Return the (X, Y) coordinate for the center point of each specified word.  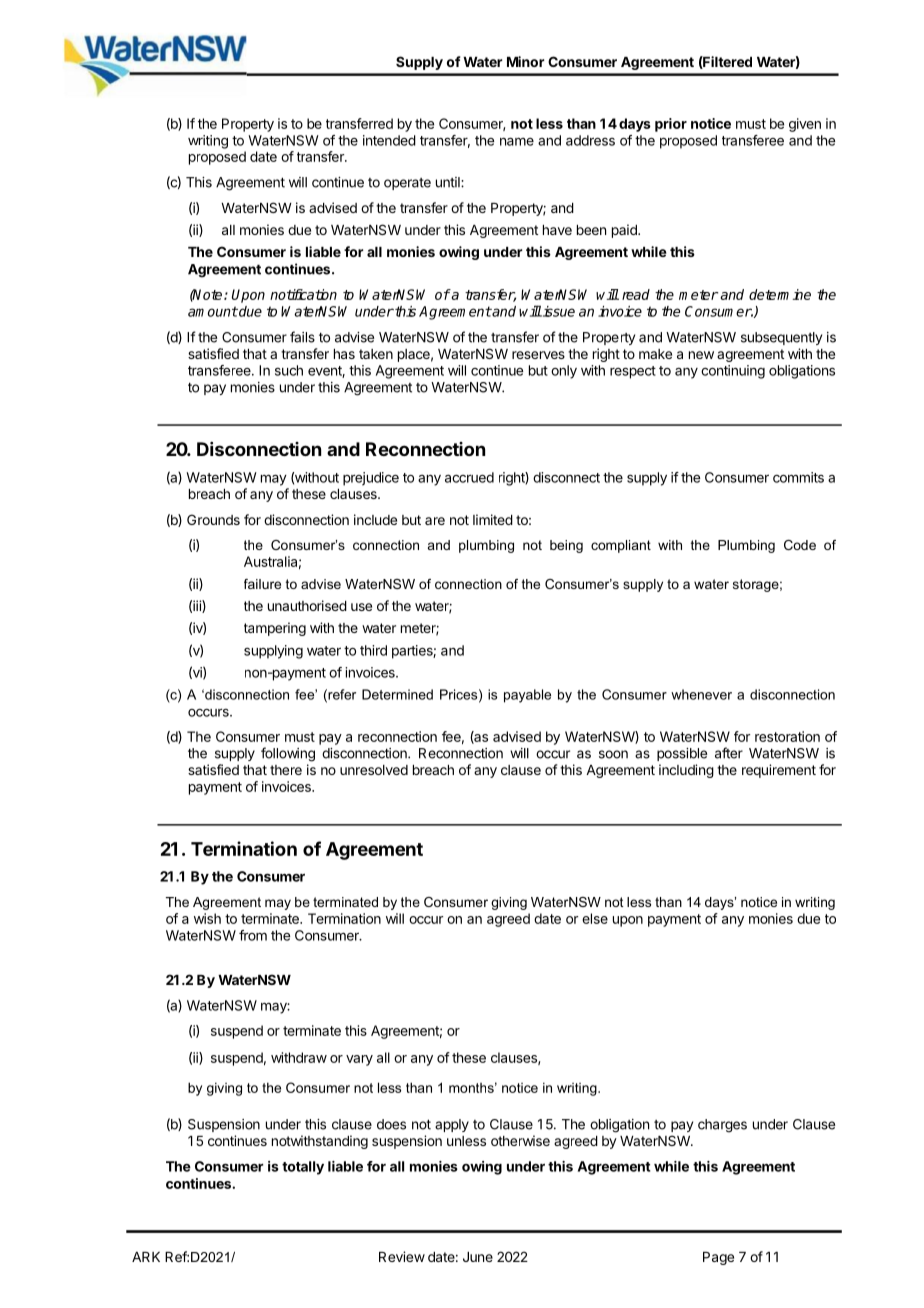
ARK (146, 1257)
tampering (275, 629)
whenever (701, 694)
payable (527, 696)
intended (389, 140)
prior (671, 125)
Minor (525, 61)
